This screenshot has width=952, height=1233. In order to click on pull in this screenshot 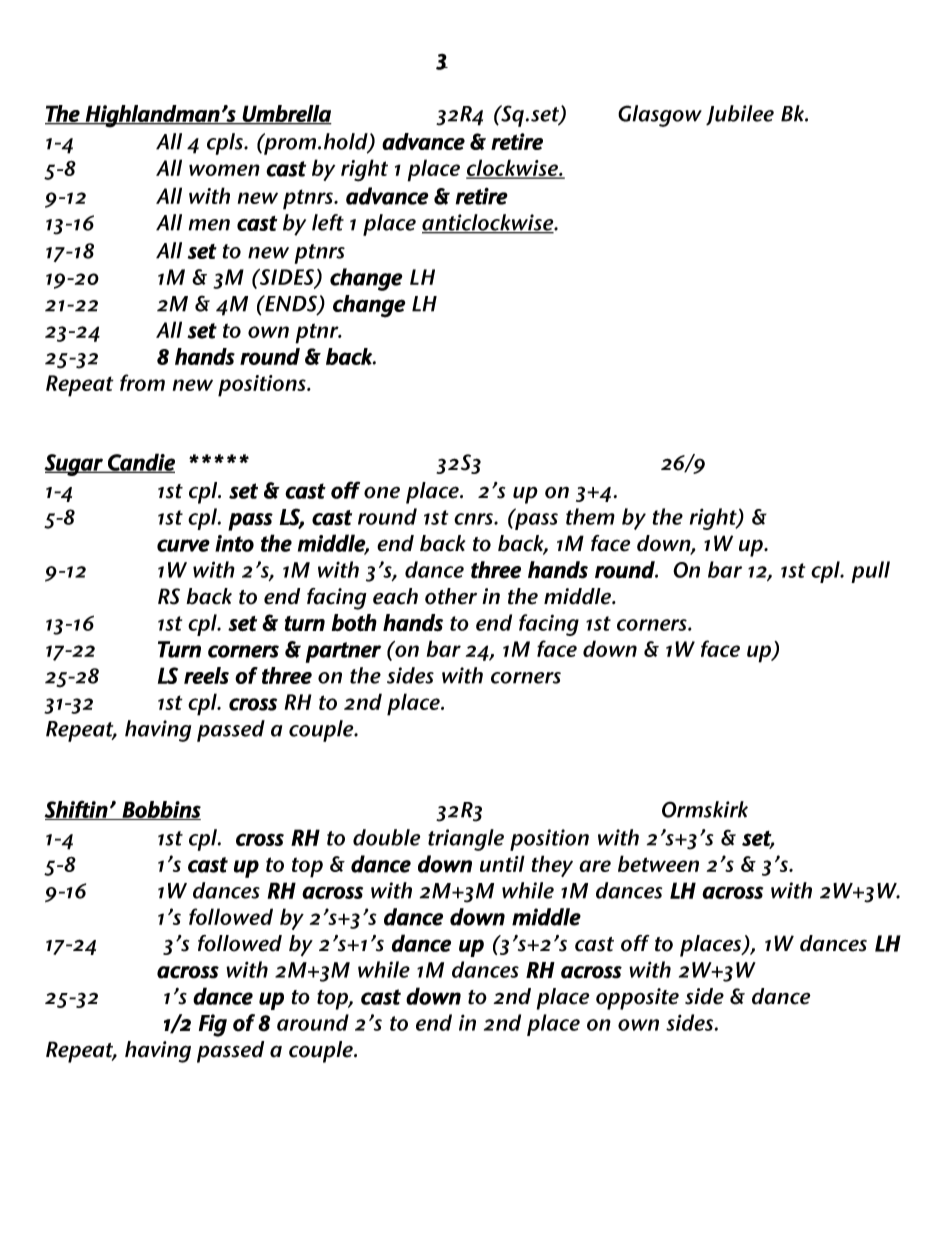, I will do `click(870, 572)`.
